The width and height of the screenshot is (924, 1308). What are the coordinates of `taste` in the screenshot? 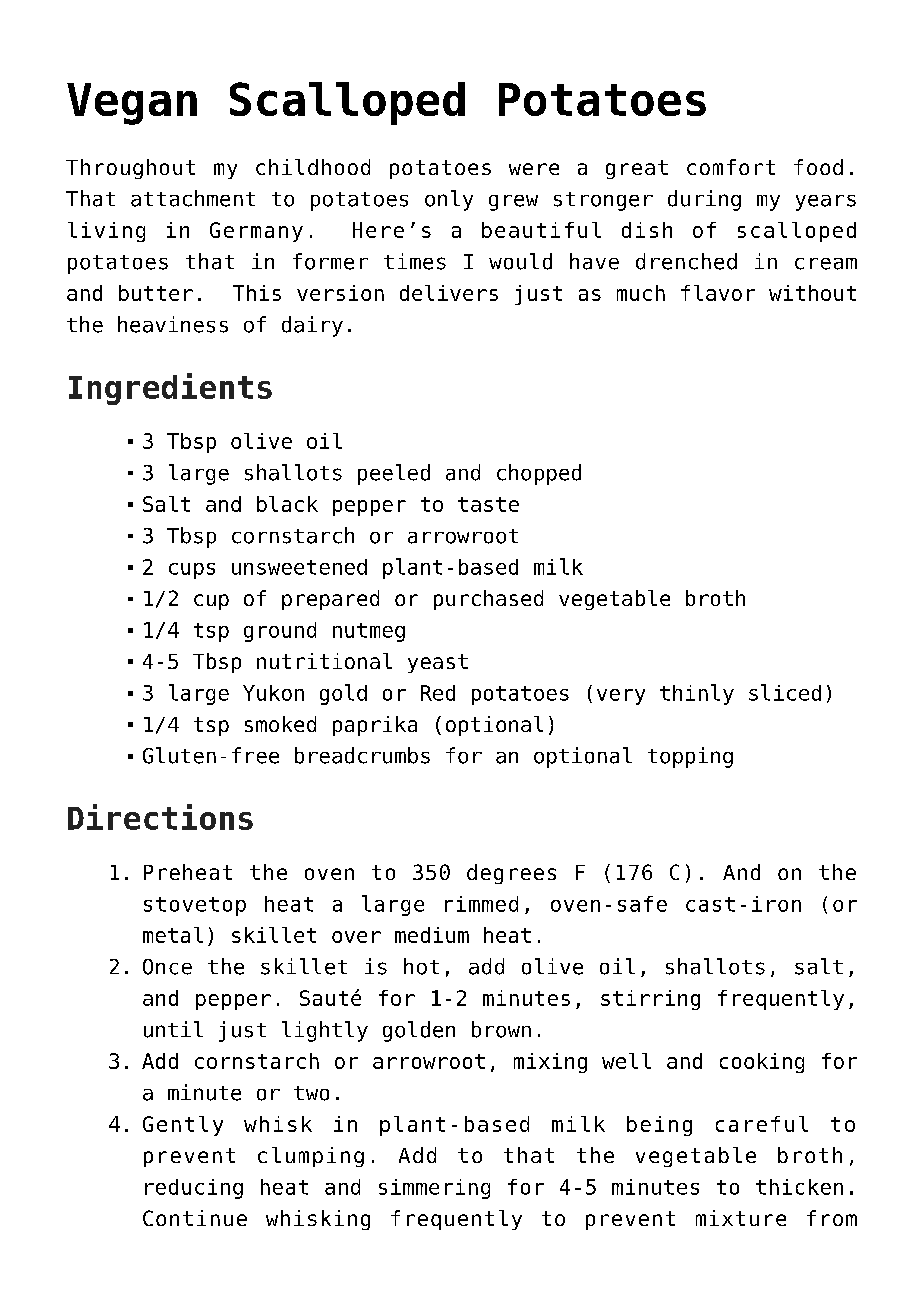 It's located at (488, 504).
